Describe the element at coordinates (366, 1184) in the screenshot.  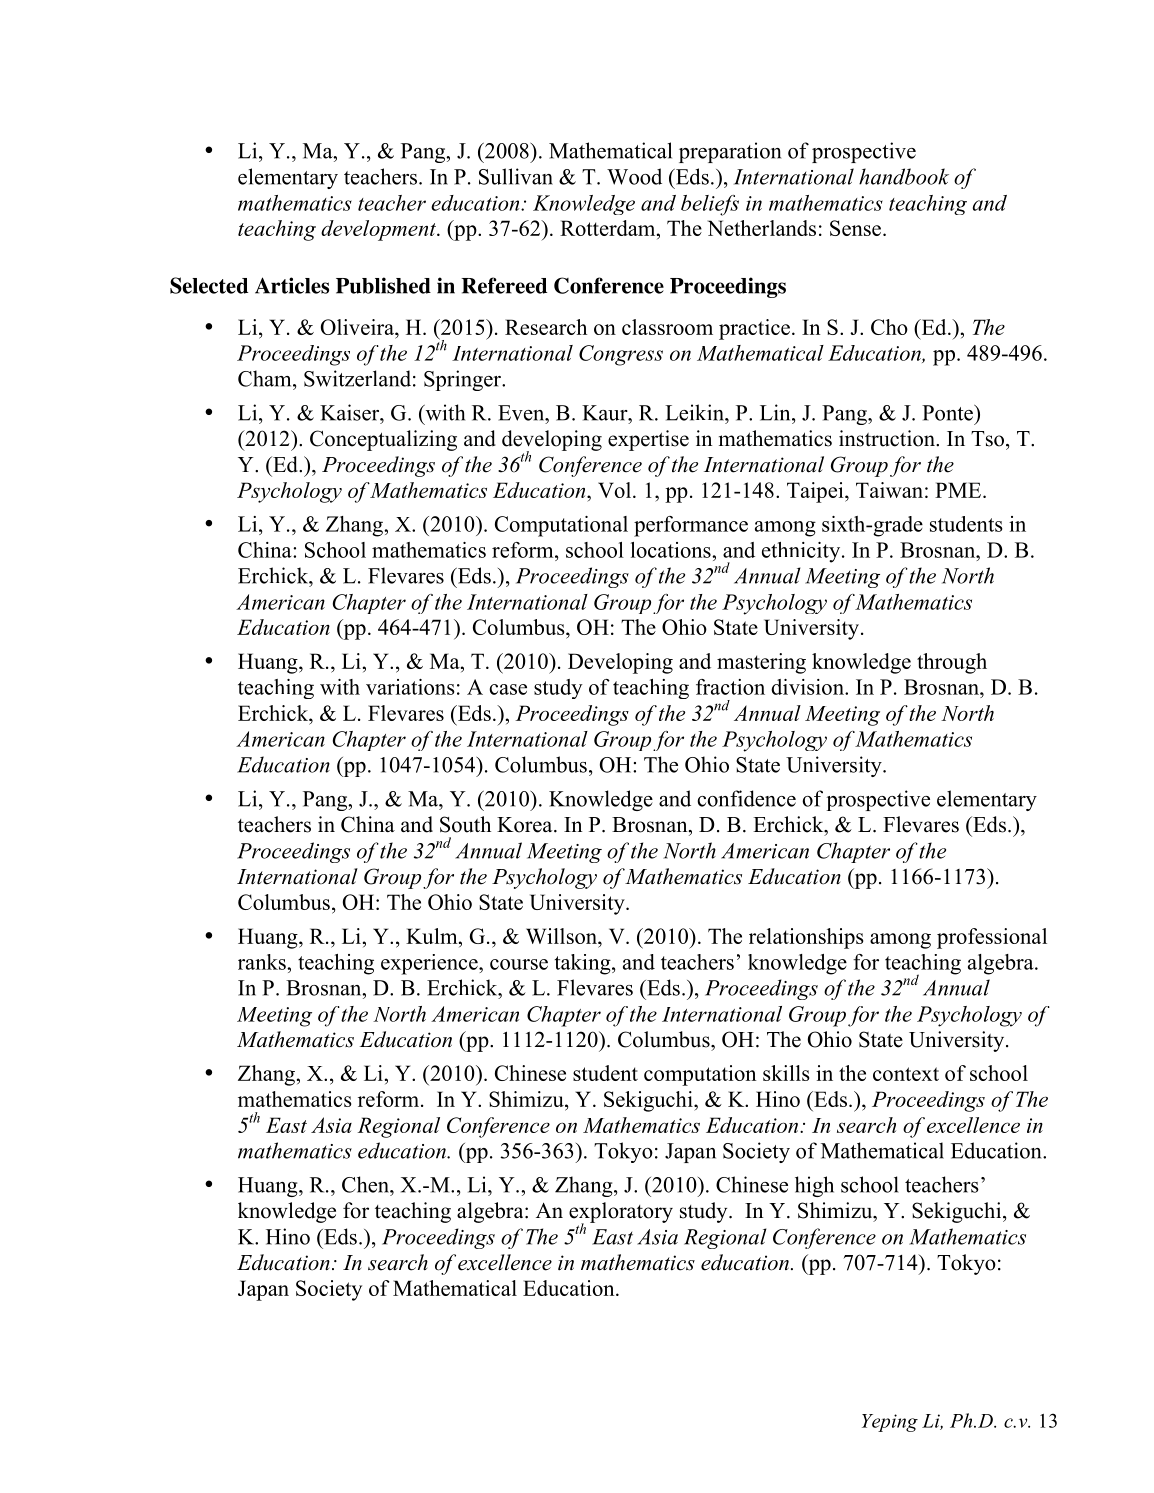
I see `Chen` at that location.
